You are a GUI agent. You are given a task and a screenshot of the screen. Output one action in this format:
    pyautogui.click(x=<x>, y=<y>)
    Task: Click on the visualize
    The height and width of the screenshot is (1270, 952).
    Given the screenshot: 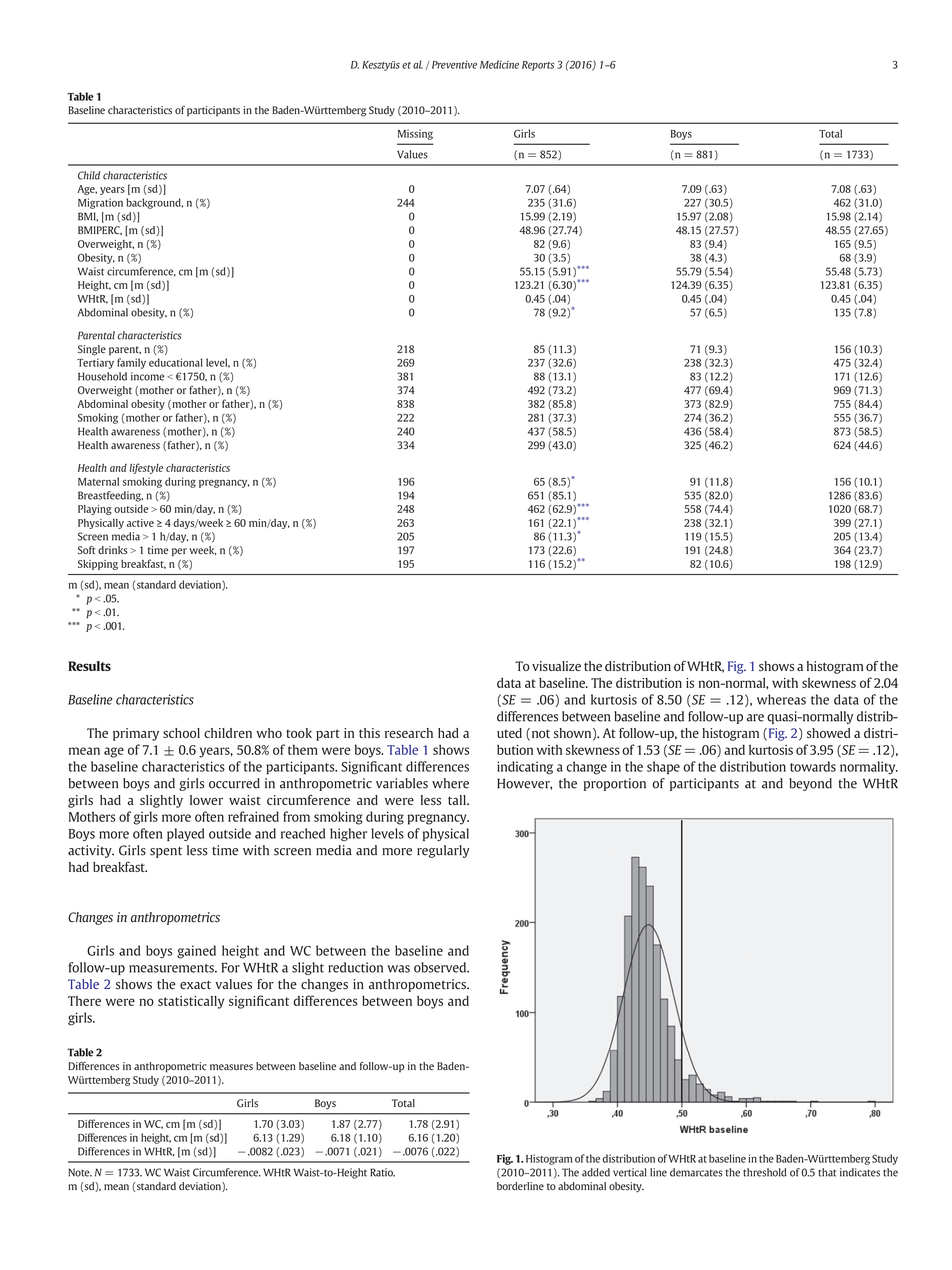 What is the action you would take?
    pyautogui.click(x=556, y=666)
